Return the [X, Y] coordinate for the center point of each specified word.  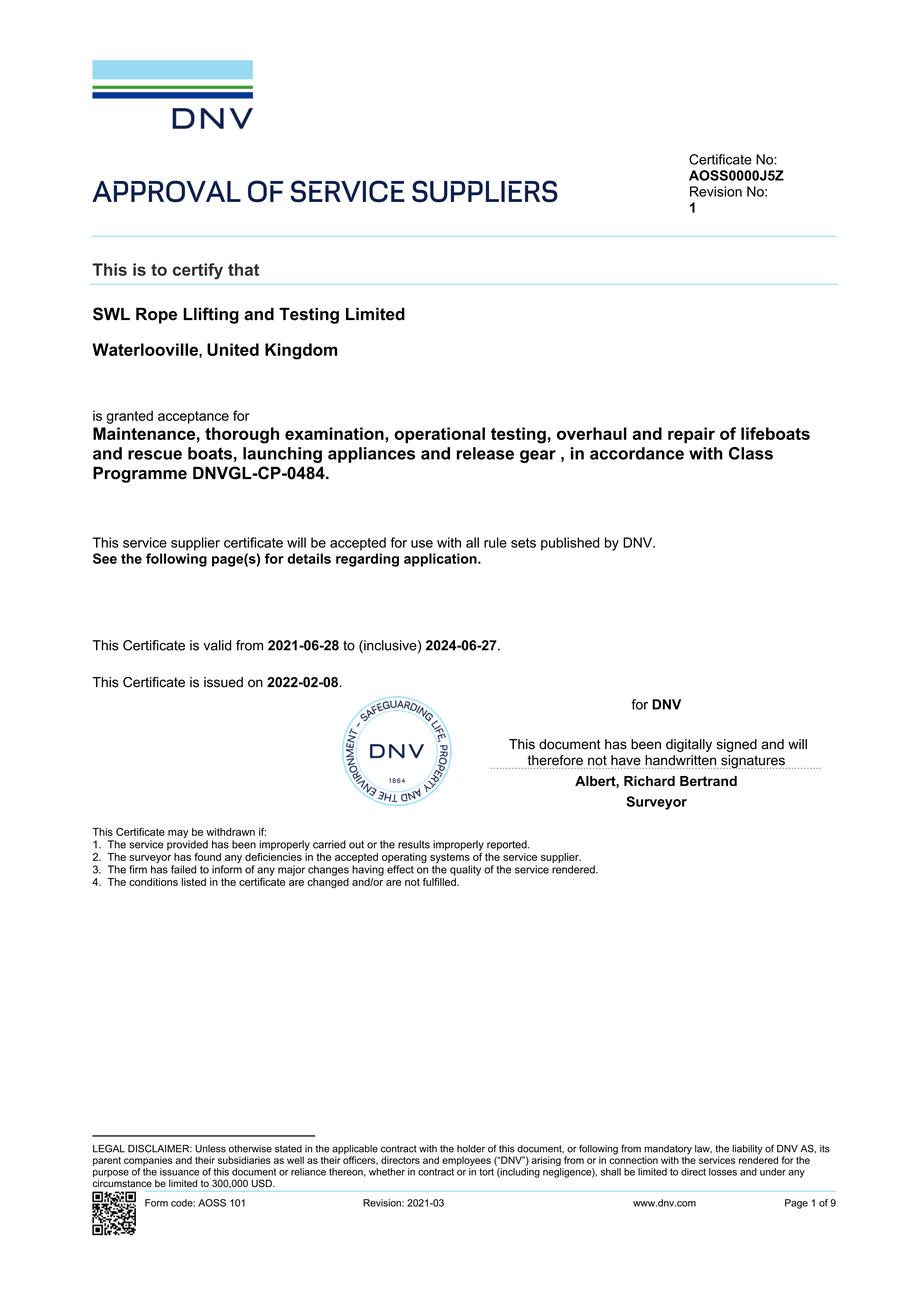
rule [495, 542]
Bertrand [708, 781]
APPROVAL [166, 191]
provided [187, 845]
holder [471, 1149]
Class [751, 453]
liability [747, 1151]
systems [451, 859]
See [105, 558]
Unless [210, 1149]
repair [691, 435]
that [243, 269]
